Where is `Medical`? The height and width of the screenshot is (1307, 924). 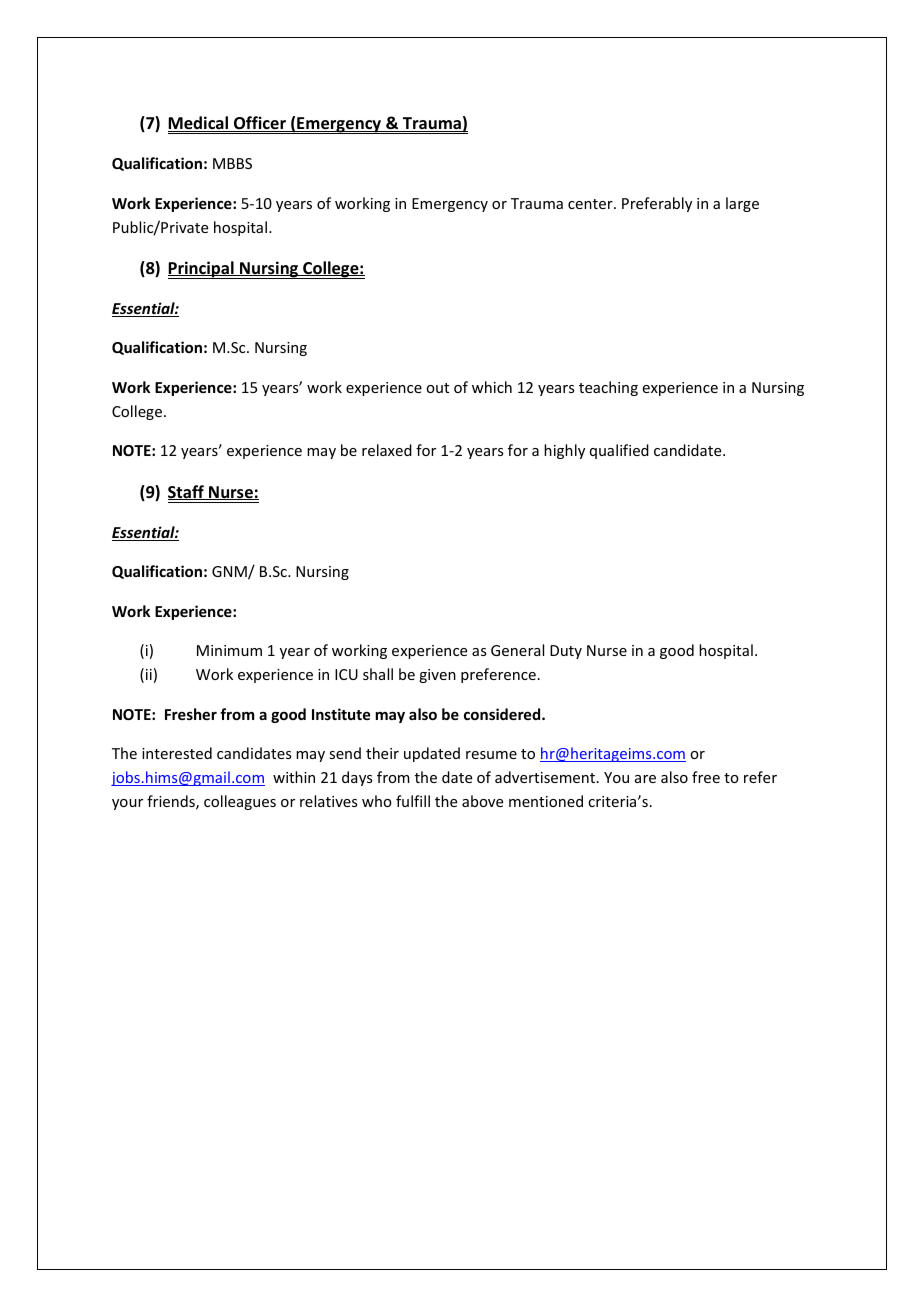
Medical is located at coordinates (199, 124).
